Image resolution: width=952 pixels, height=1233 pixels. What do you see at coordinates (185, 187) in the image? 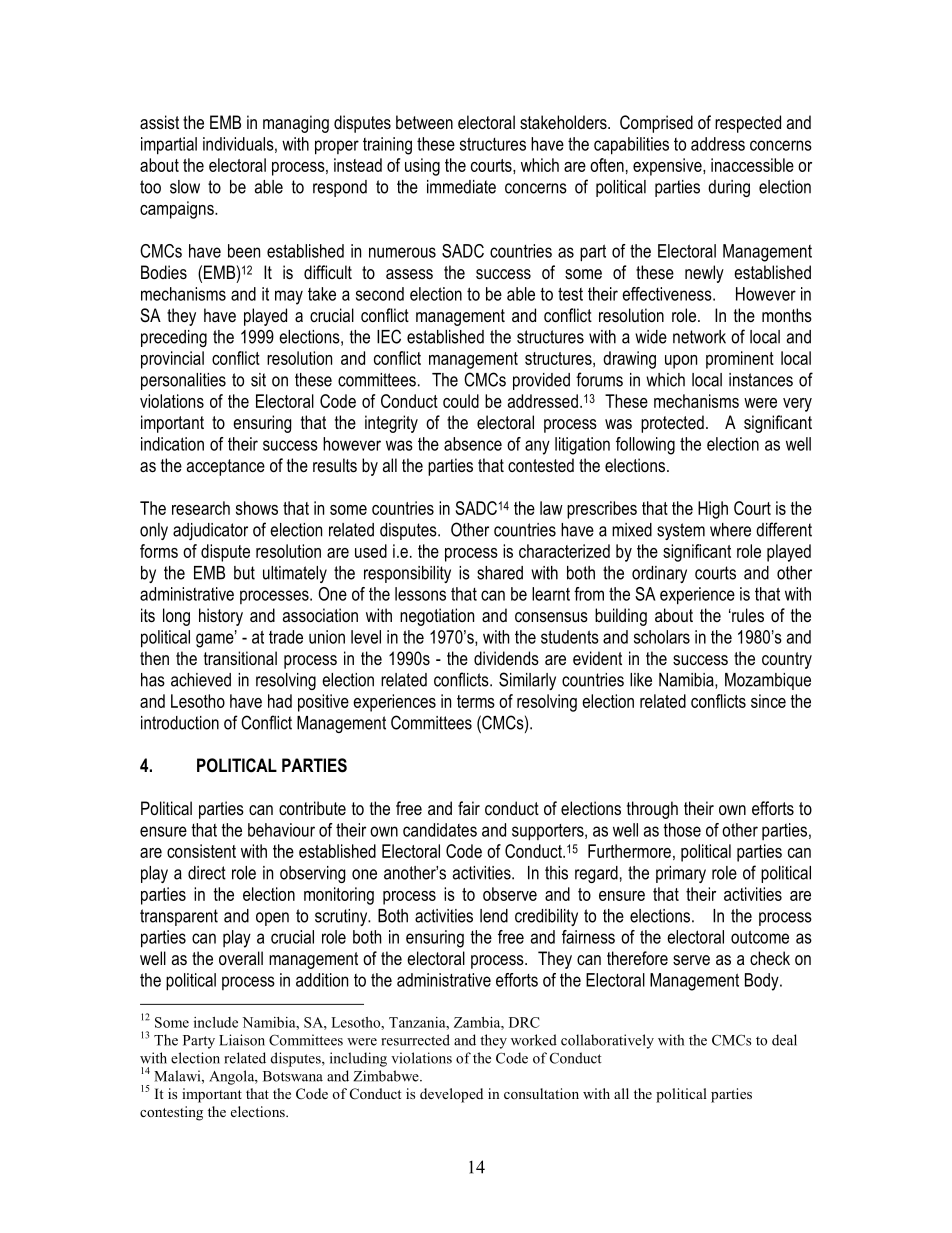
I see `slow` at bounding box center [185, 187].
